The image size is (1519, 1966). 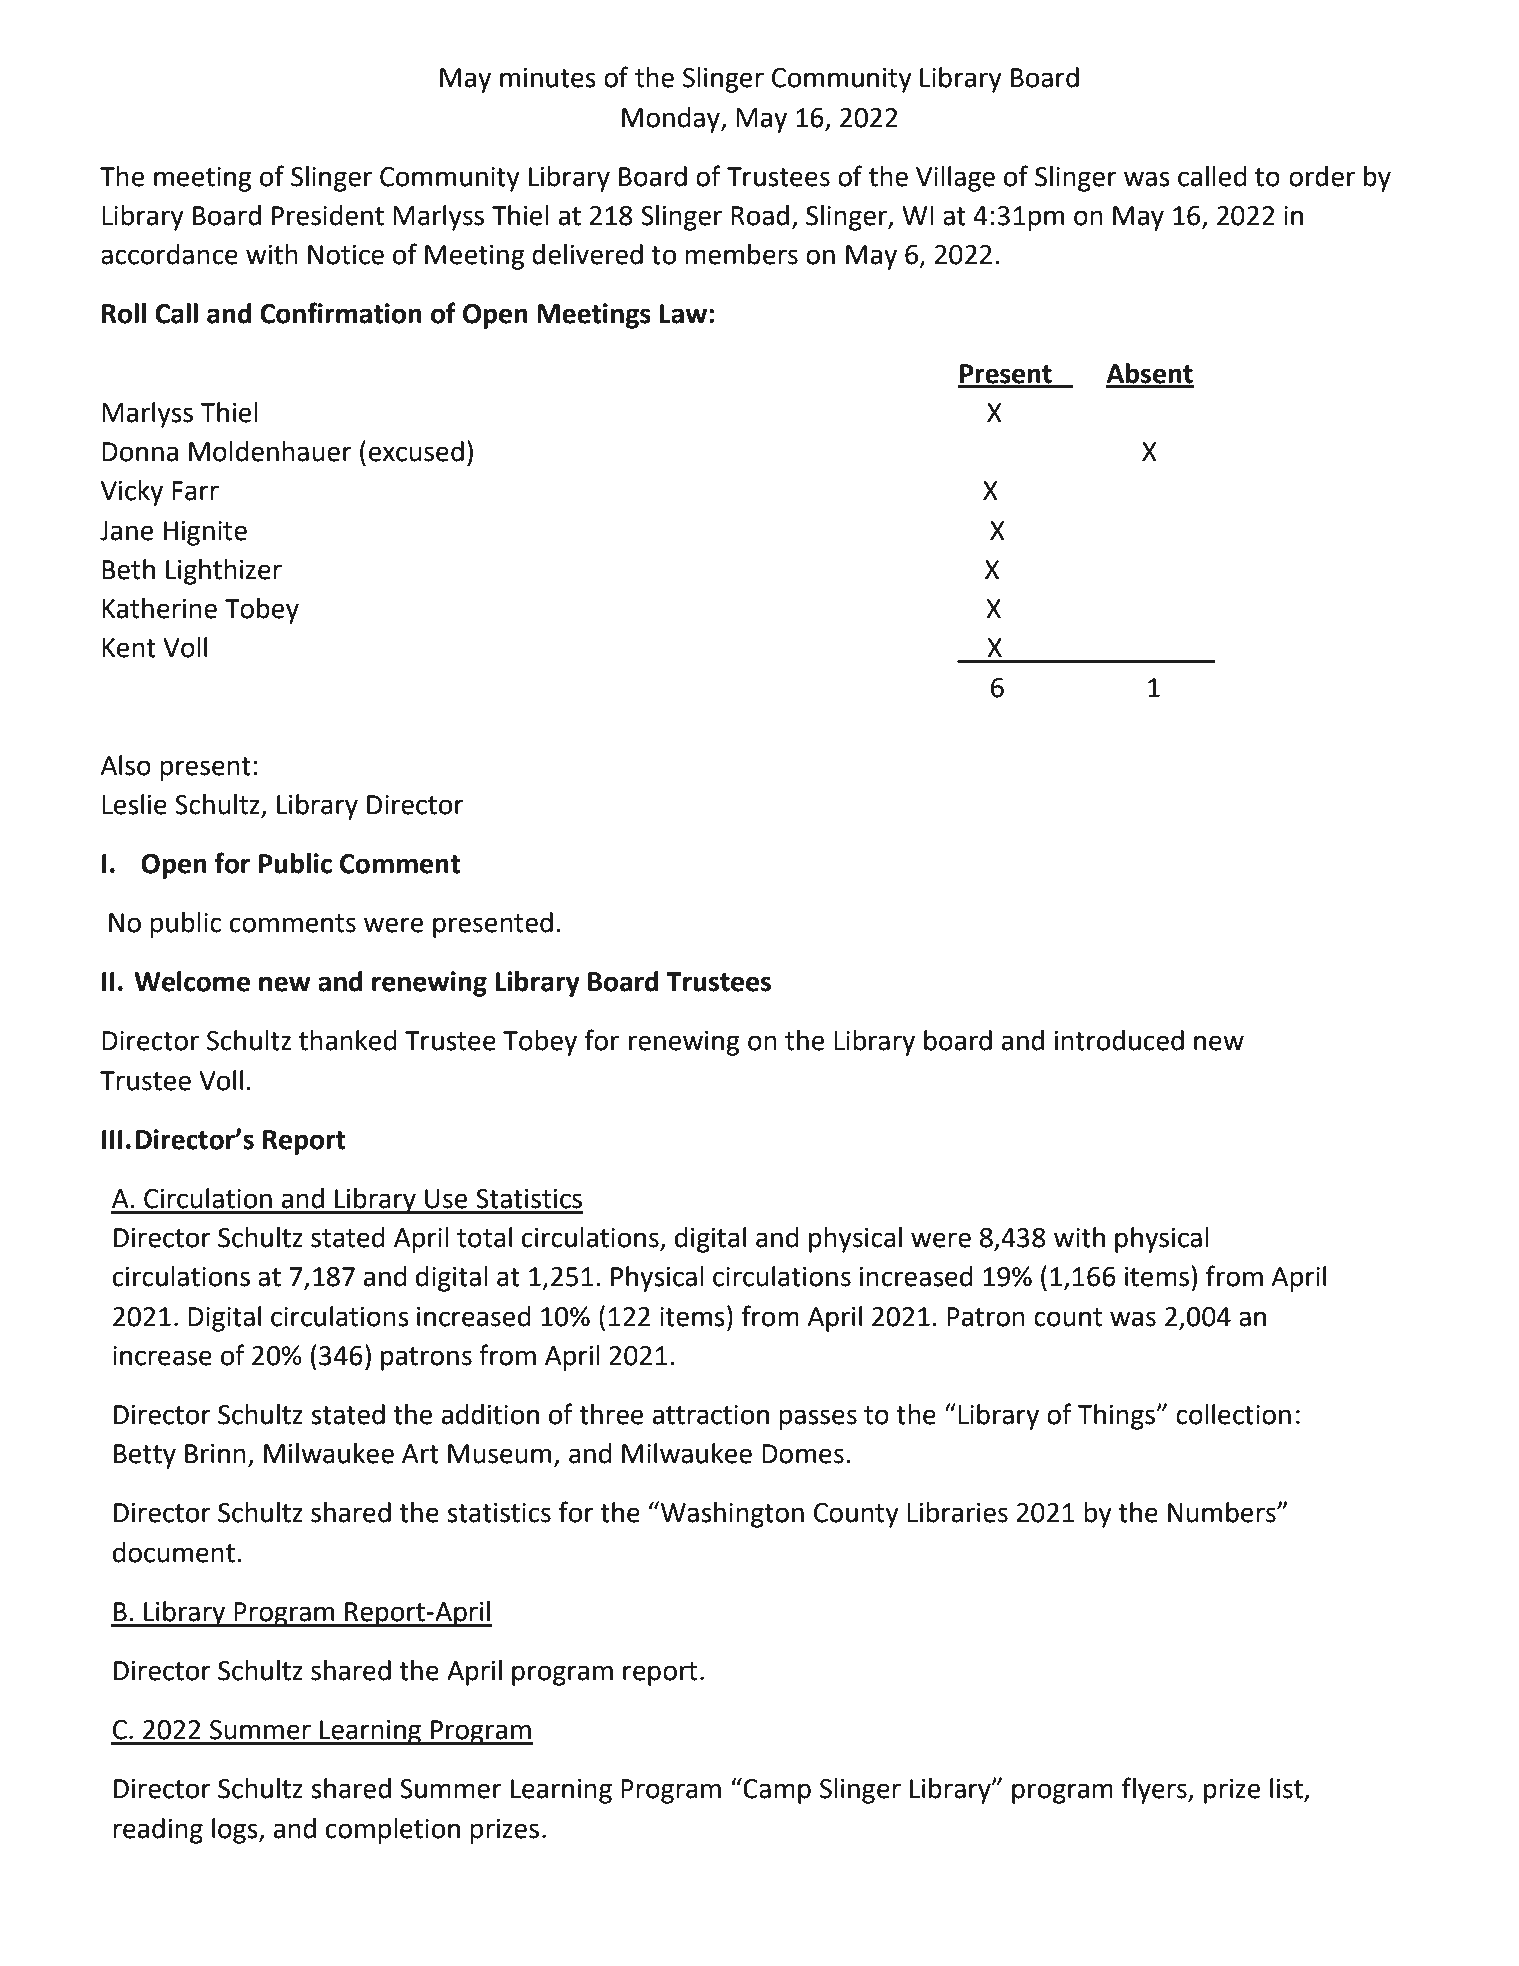 I want to click on Village, so click(x=955, y=179).
